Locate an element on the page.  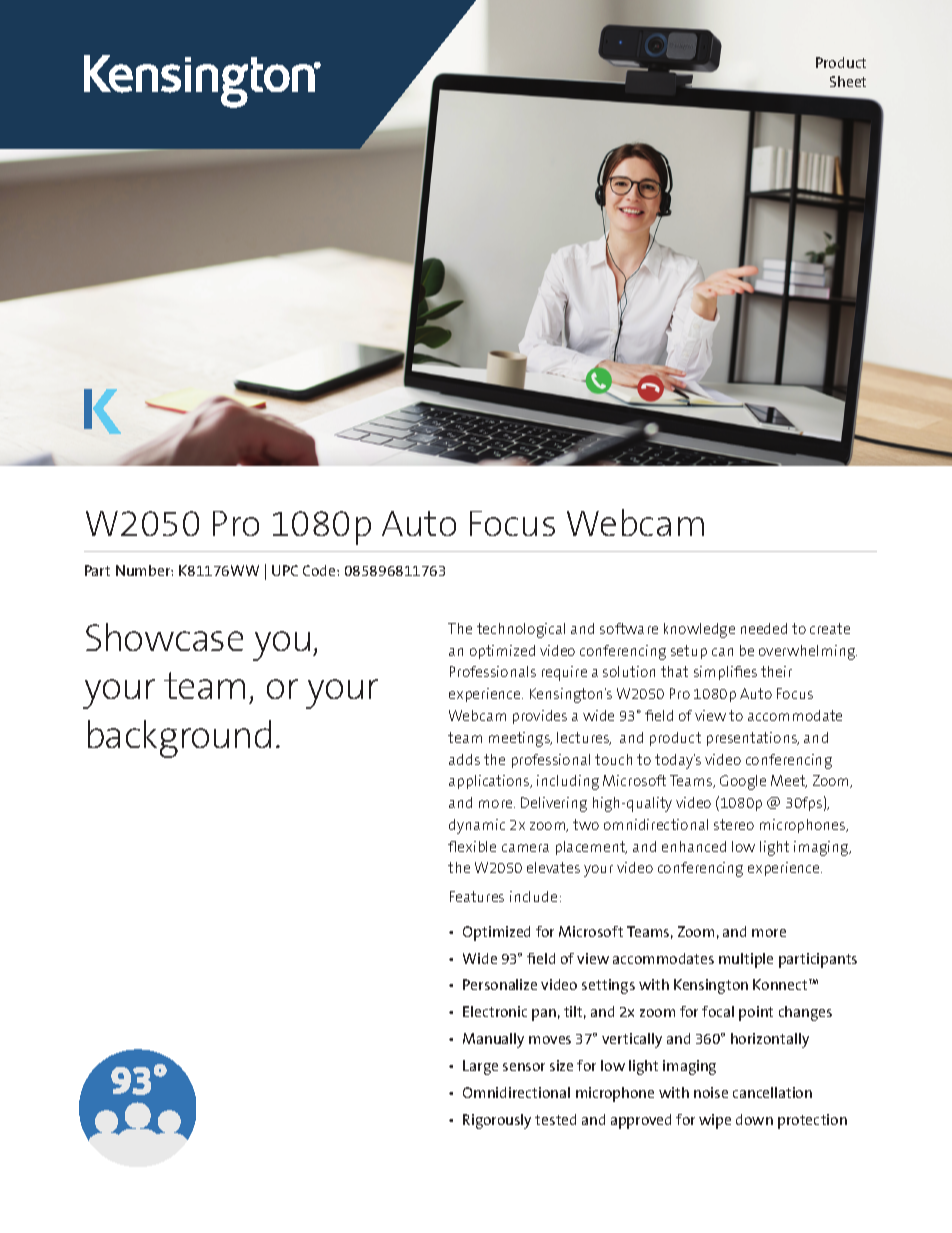
Sheet is located at coordinates (848, 81).
